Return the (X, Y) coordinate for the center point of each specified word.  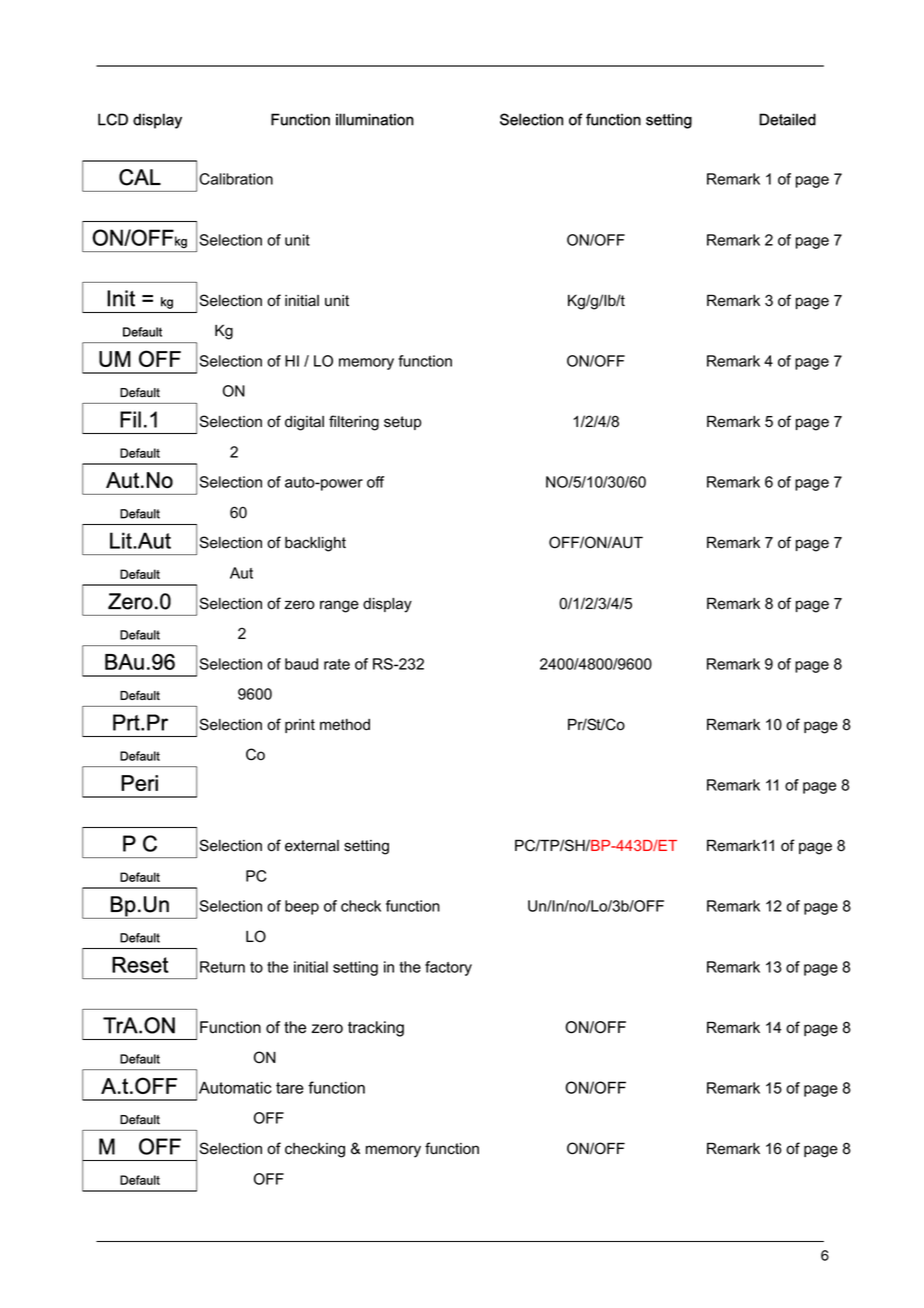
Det (771, 119)
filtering (354, 423)
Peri (139, 783)
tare (290, 1088)
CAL (140, 177)
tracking (376, 1029)
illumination (375, 119)
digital (304, 423)
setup (402, 423)
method (345, 725)
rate (337, 664)
